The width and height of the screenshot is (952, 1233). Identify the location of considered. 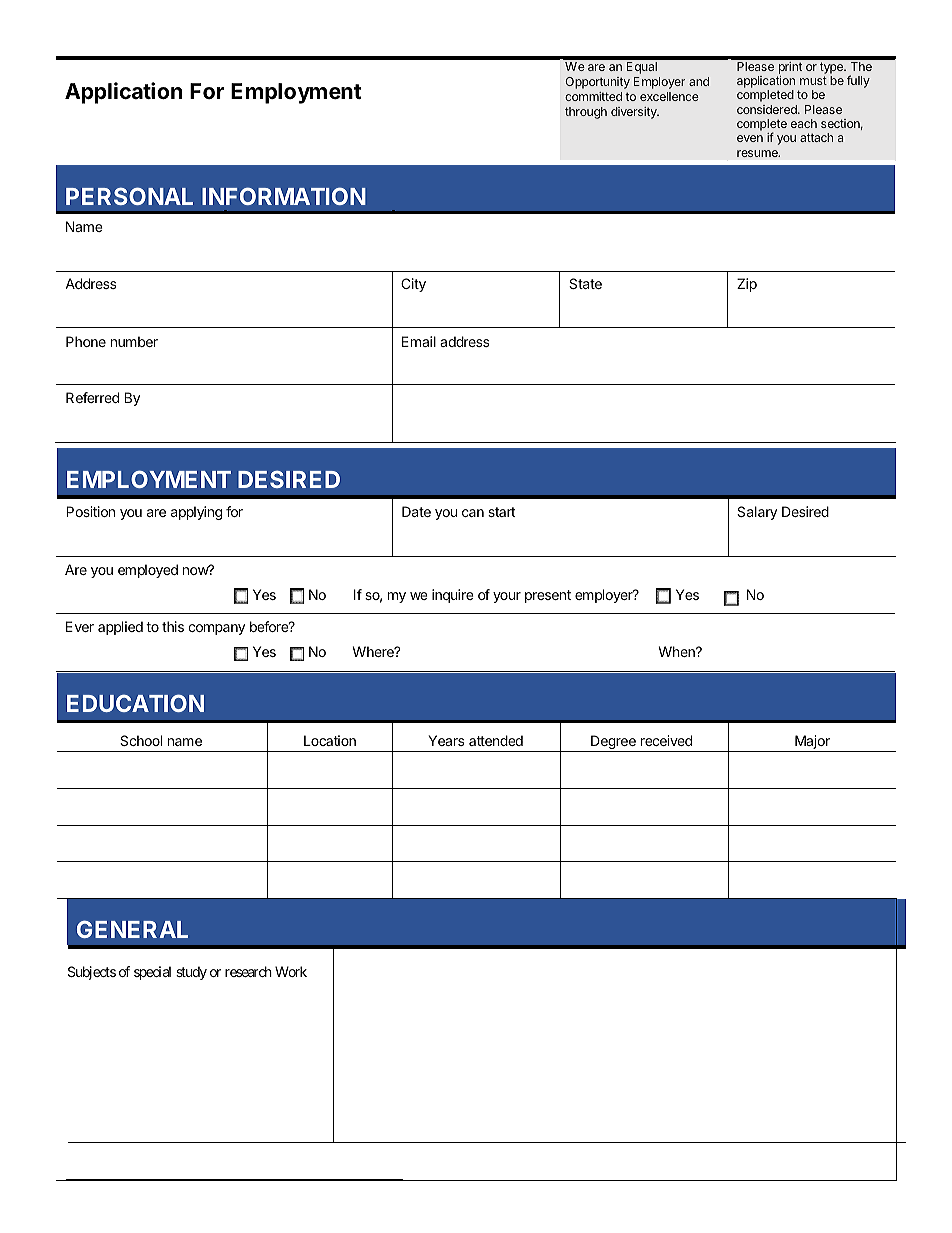
(768, 109).
